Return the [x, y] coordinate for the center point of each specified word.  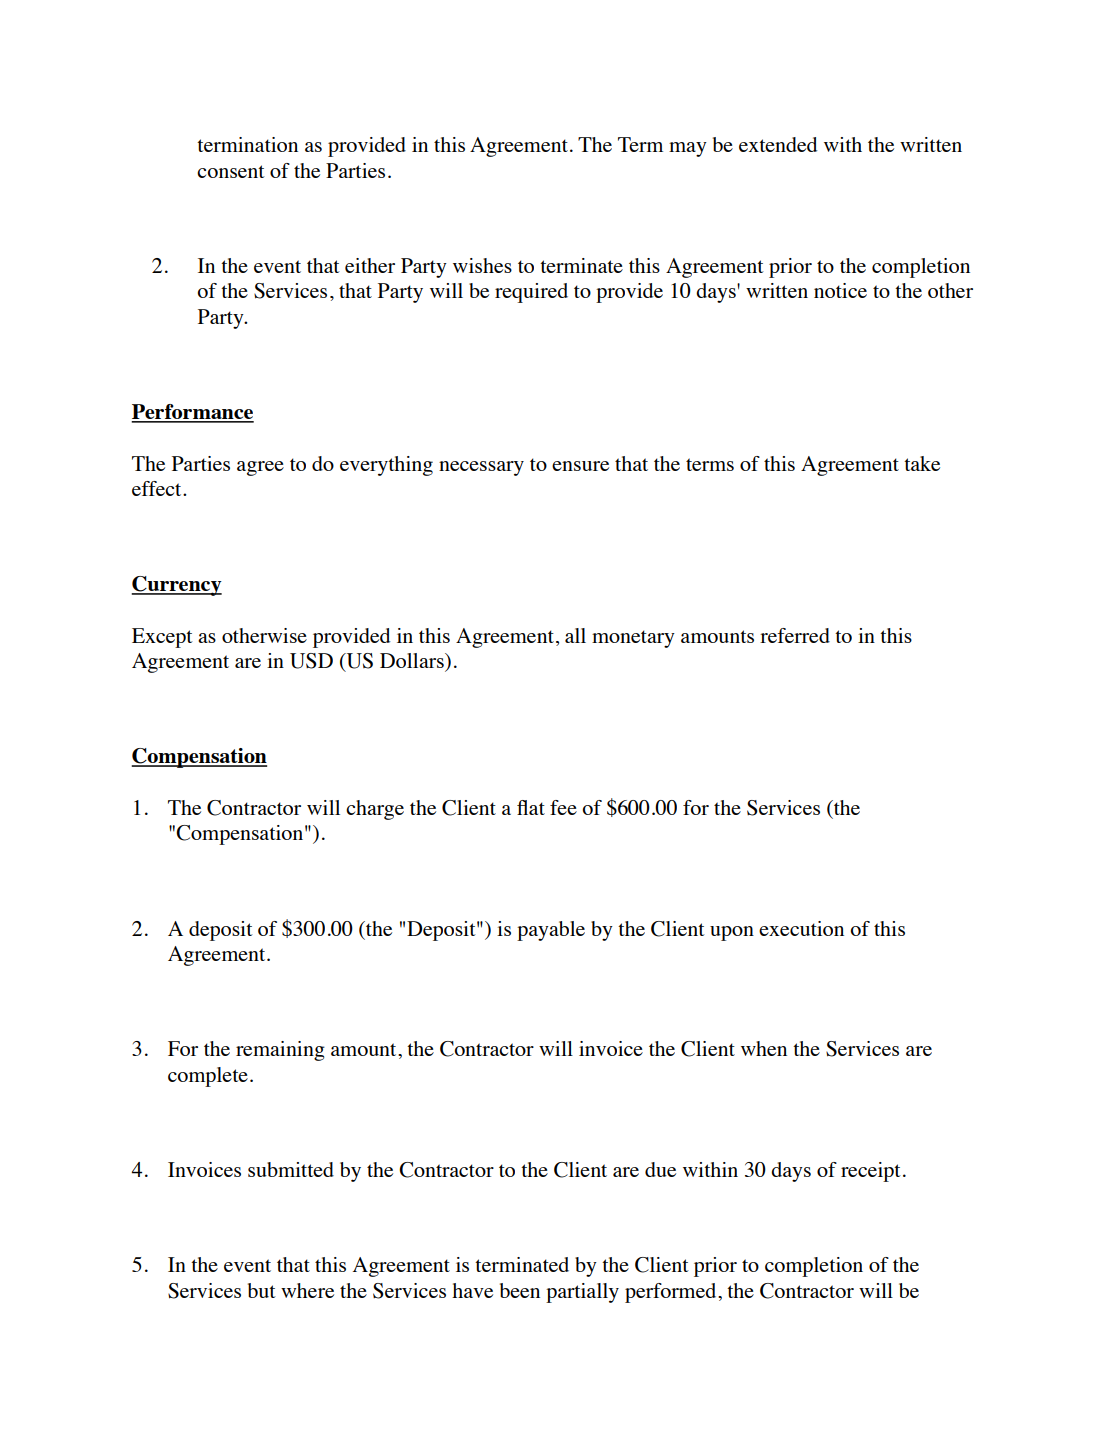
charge [375, 810]
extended [778, 144]
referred [795, 635]
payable [551, 931]
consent [231, 171]
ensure [580, 466]
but [262, 1290]
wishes [482, 265]
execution [801, 928]
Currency [176, 586]
